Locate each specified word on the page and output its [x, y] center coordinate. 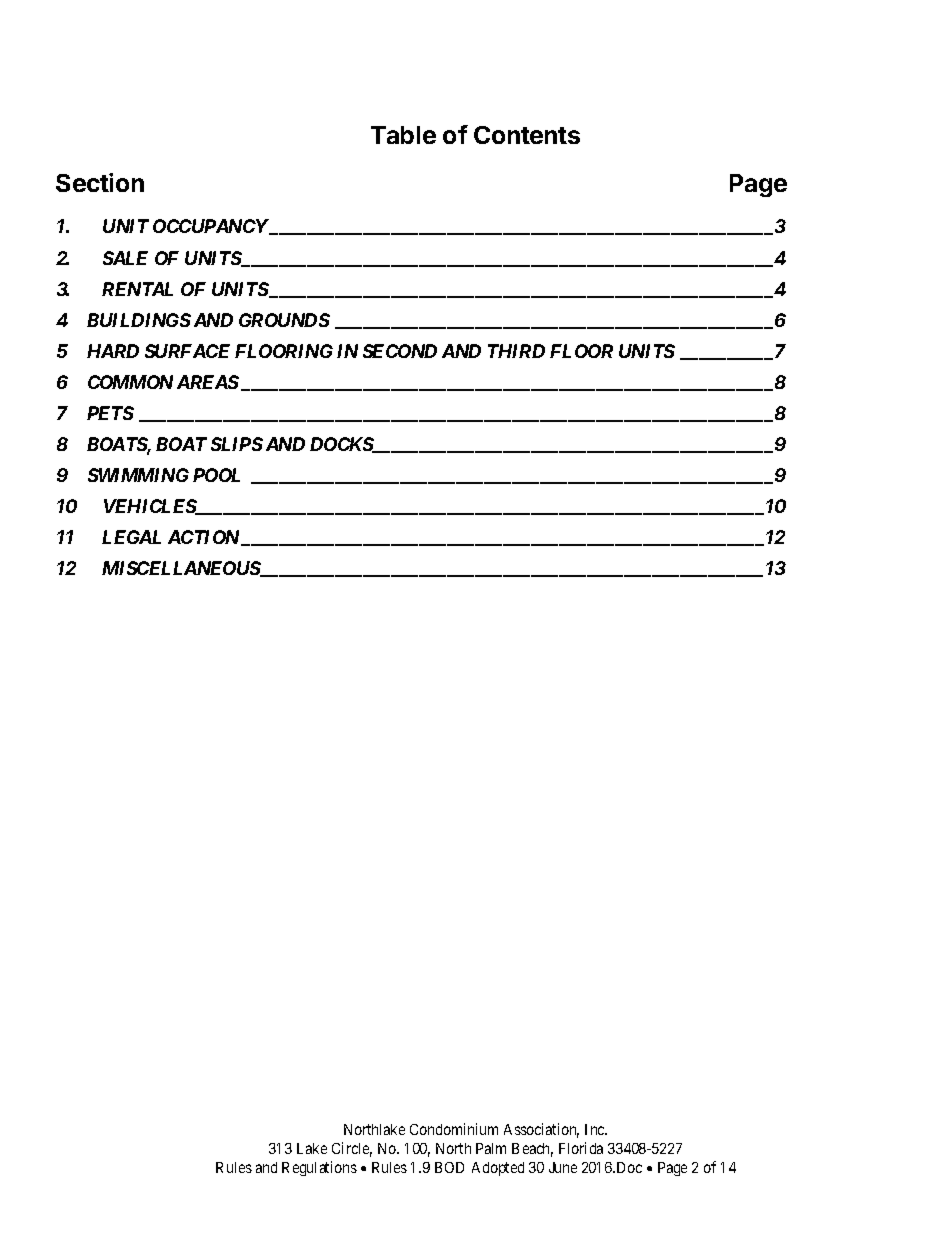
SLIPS [237, 444]
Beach [532, 1150]
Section [100, 182]
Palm [491, 1148]
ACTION [205, 538]
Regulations [319, 1168]
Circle [352, 1149]
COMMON [130, 382]
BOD [449, 1167]
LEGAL [131, 537]
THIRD [516, 351]
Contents [527, 135]
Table [403, 135]
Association [541, 1130]
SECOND [400, 351]
